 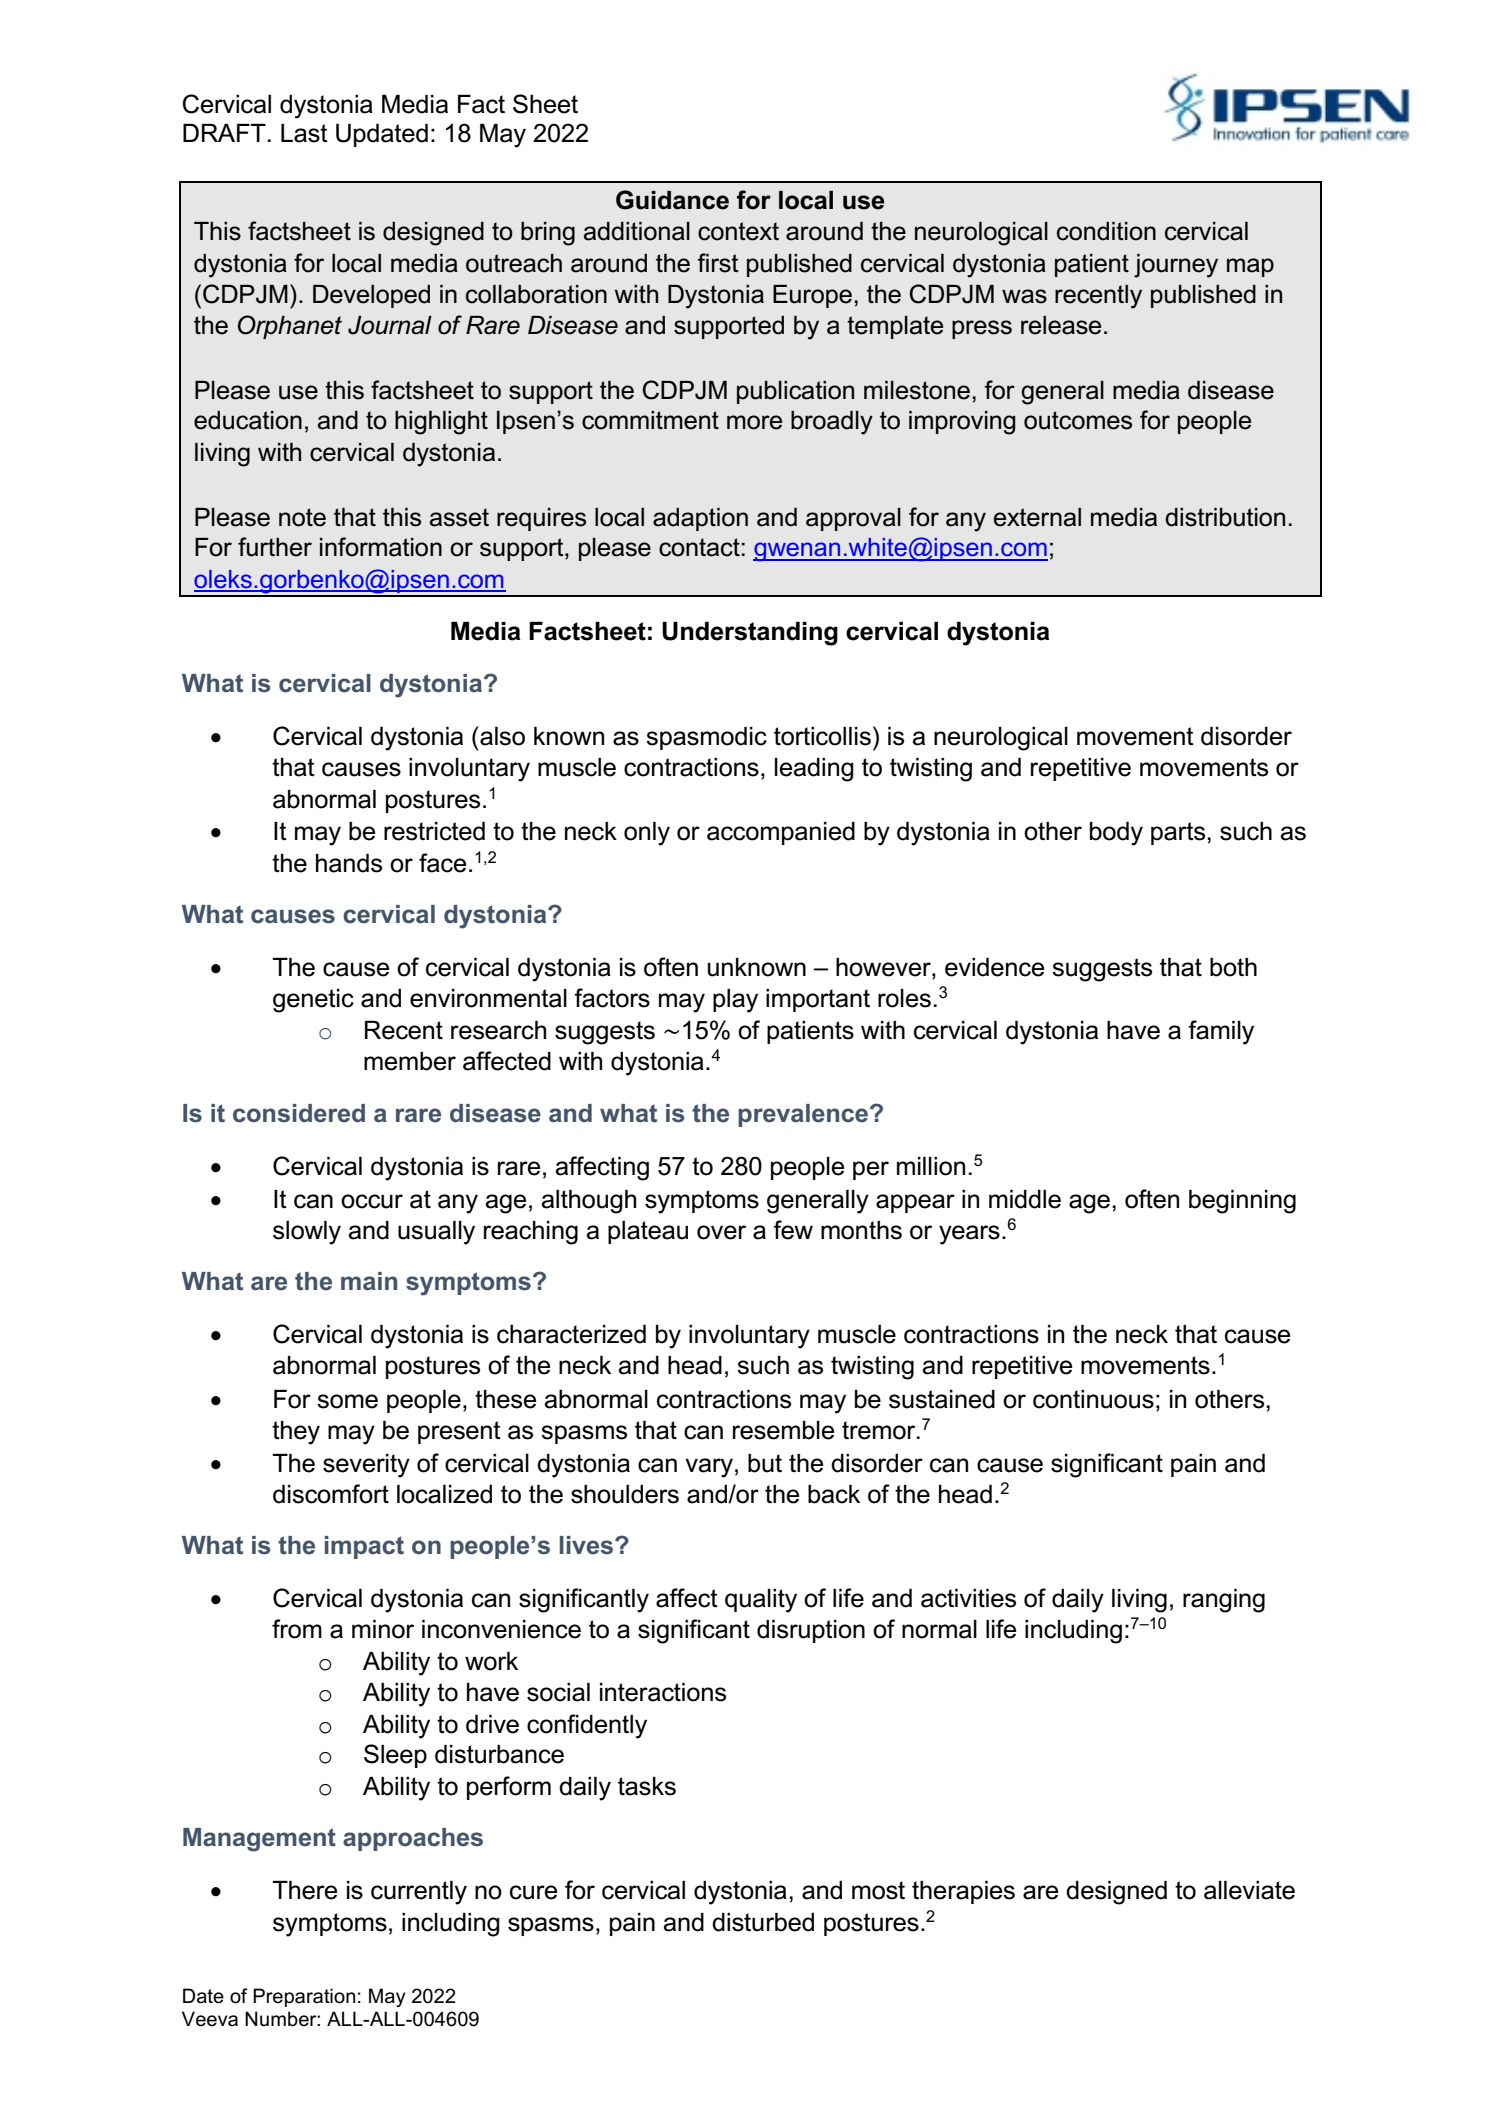 I want to click on condition, so click(x=1106, y=231).
